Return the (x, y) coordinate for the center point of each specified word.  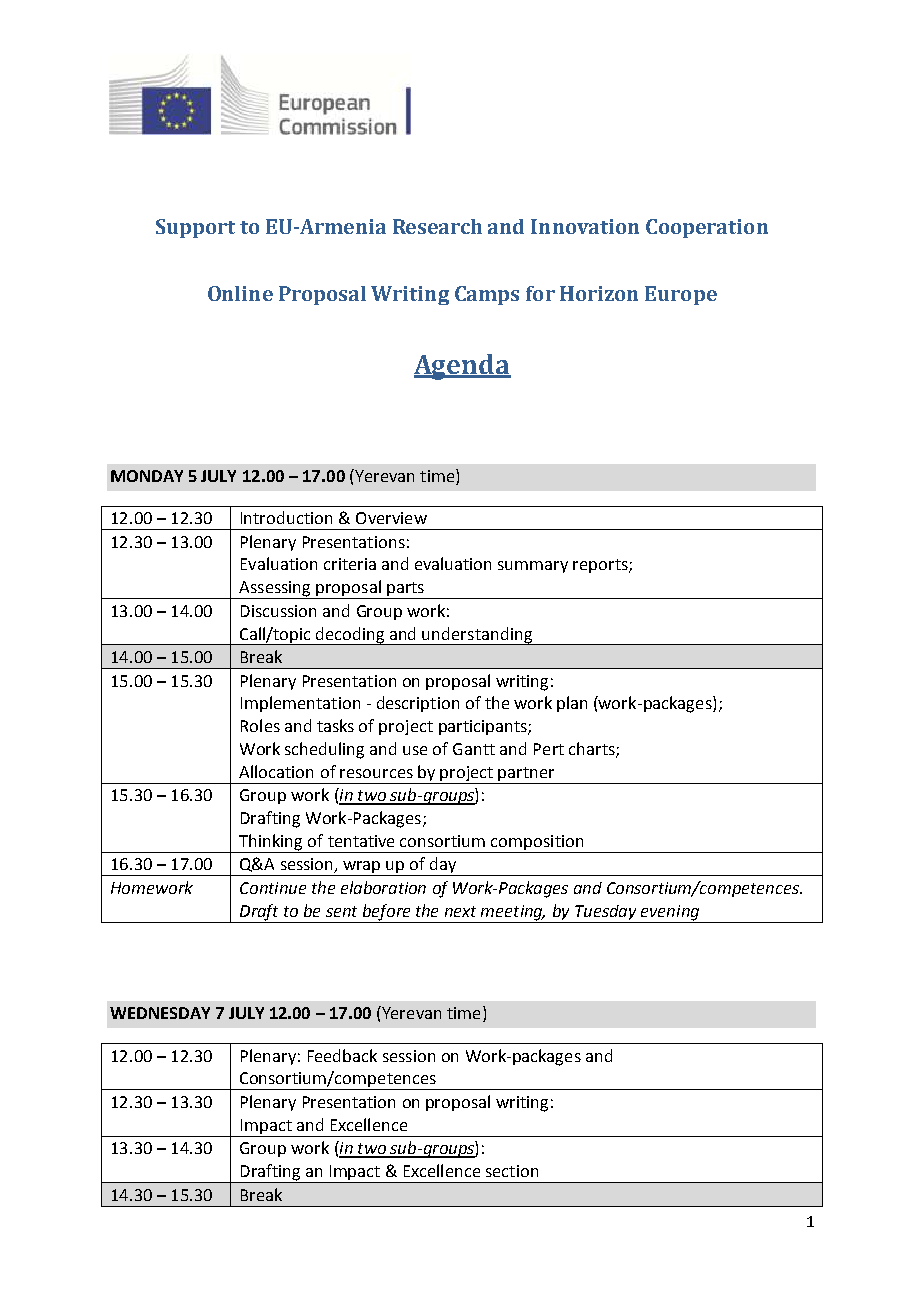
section (512, 1171)
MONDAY (147, 476)
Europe (681, 295)
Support (195, 228)
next (460, 911)
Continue (273, 888)
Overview (391, 518)
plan (572, 704)
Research (437, 226)
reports (601, 566)
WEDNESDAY (160, 1013)
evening (670, 913)
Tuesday (605, 912)
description (418, 704)
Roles (260, 725)
